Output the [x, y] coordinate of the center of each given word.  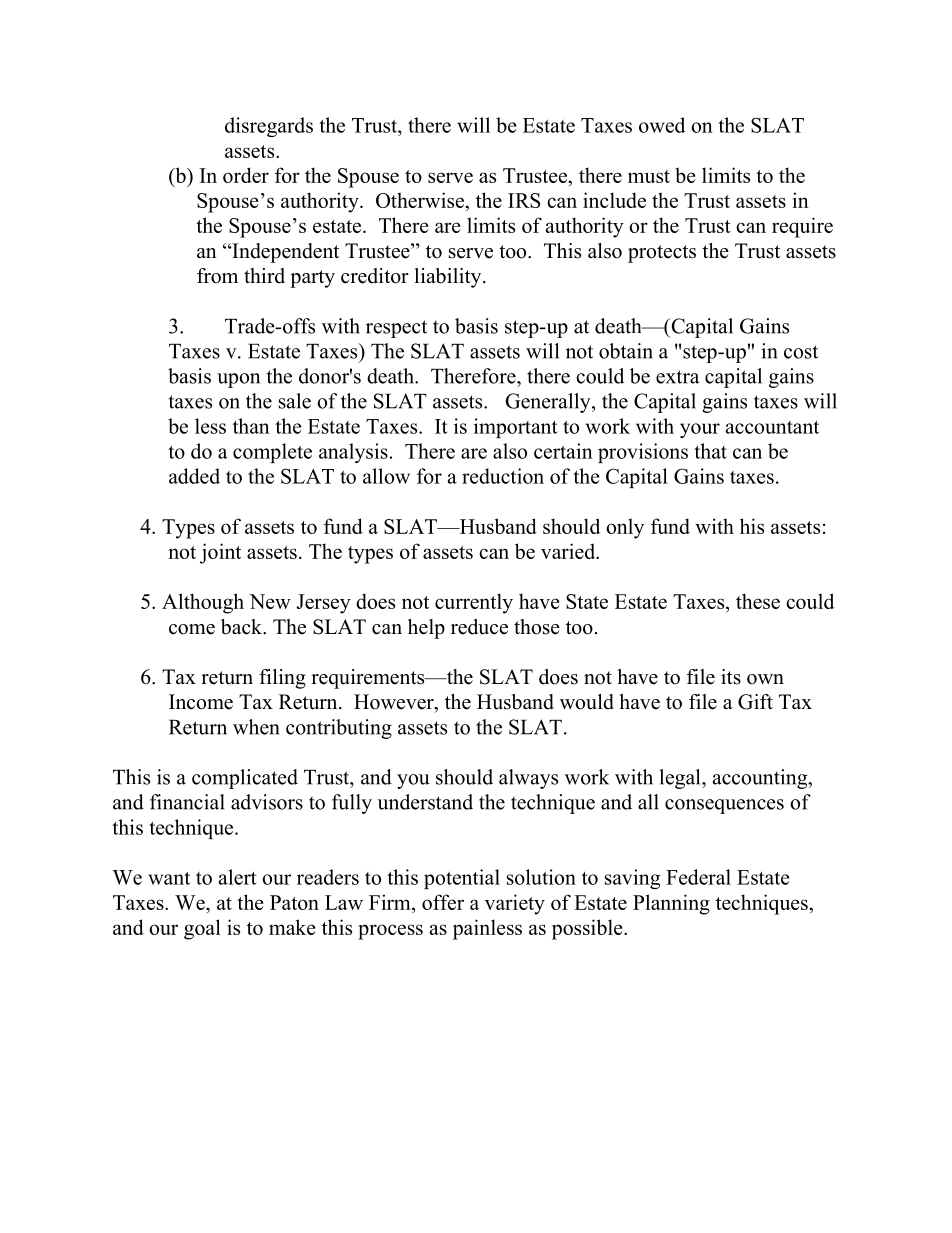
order [246, 175]
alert [237, 877]
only [625, 528]
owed [662, 125]
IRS [524, 200]
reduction [503, 476]
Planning [671, 904]
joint [220, 553]
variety [515, 904]
